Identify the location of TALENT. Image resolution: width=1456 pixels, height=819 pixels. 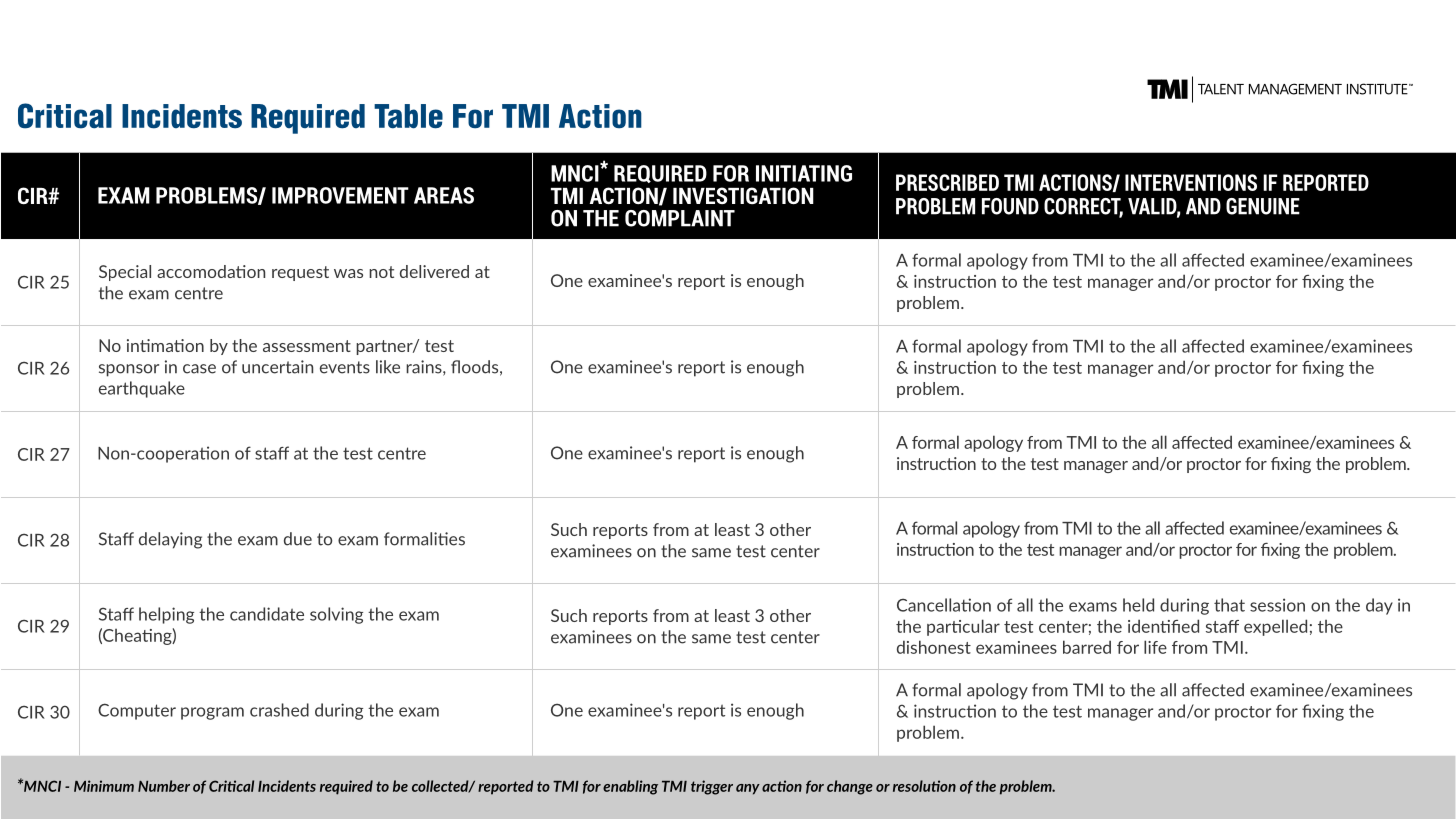
(1221, 89).
